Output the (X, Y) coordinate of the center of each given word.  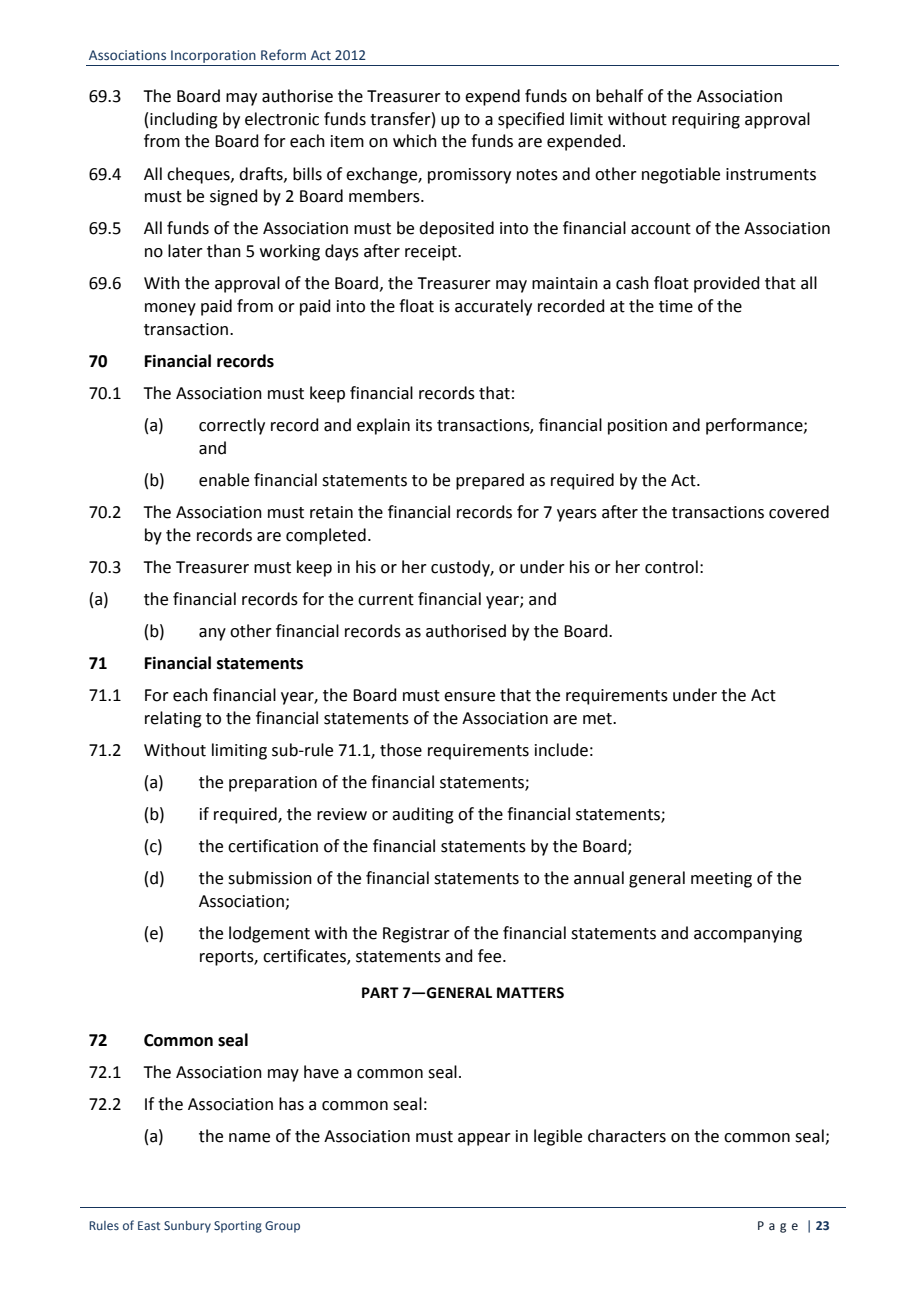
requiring (706, 121)
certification (273, 846)
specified (531, 120)
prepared (490, 481)
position (637, 427)
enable (224, 480)
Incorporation (213, 56)
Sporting (238, 1227)
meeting (721, 880)
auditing (423, 815)
